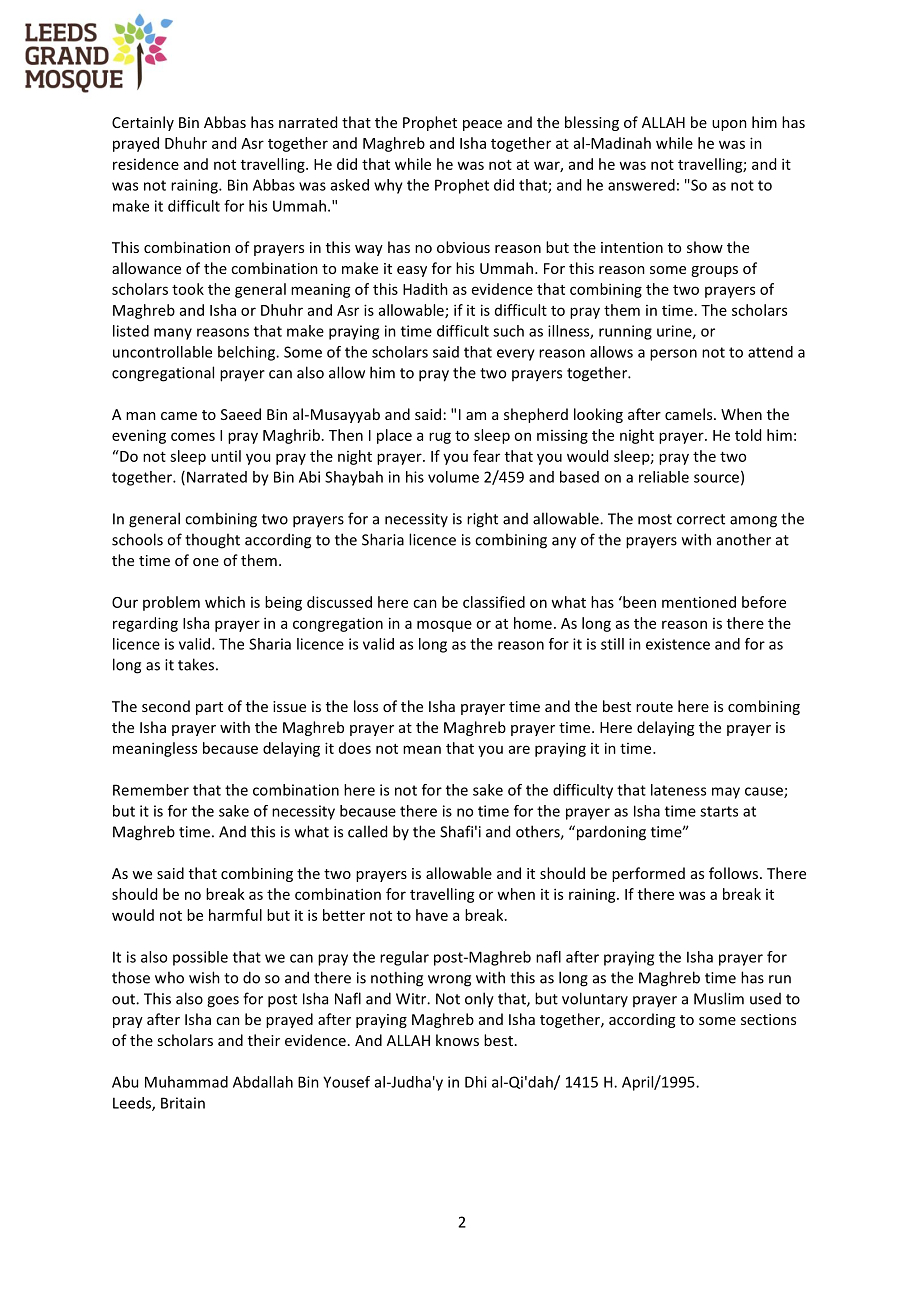 The width and height of the screenshot is (924, 1308). I want to click on Muhammad, so click(186, 1082).
